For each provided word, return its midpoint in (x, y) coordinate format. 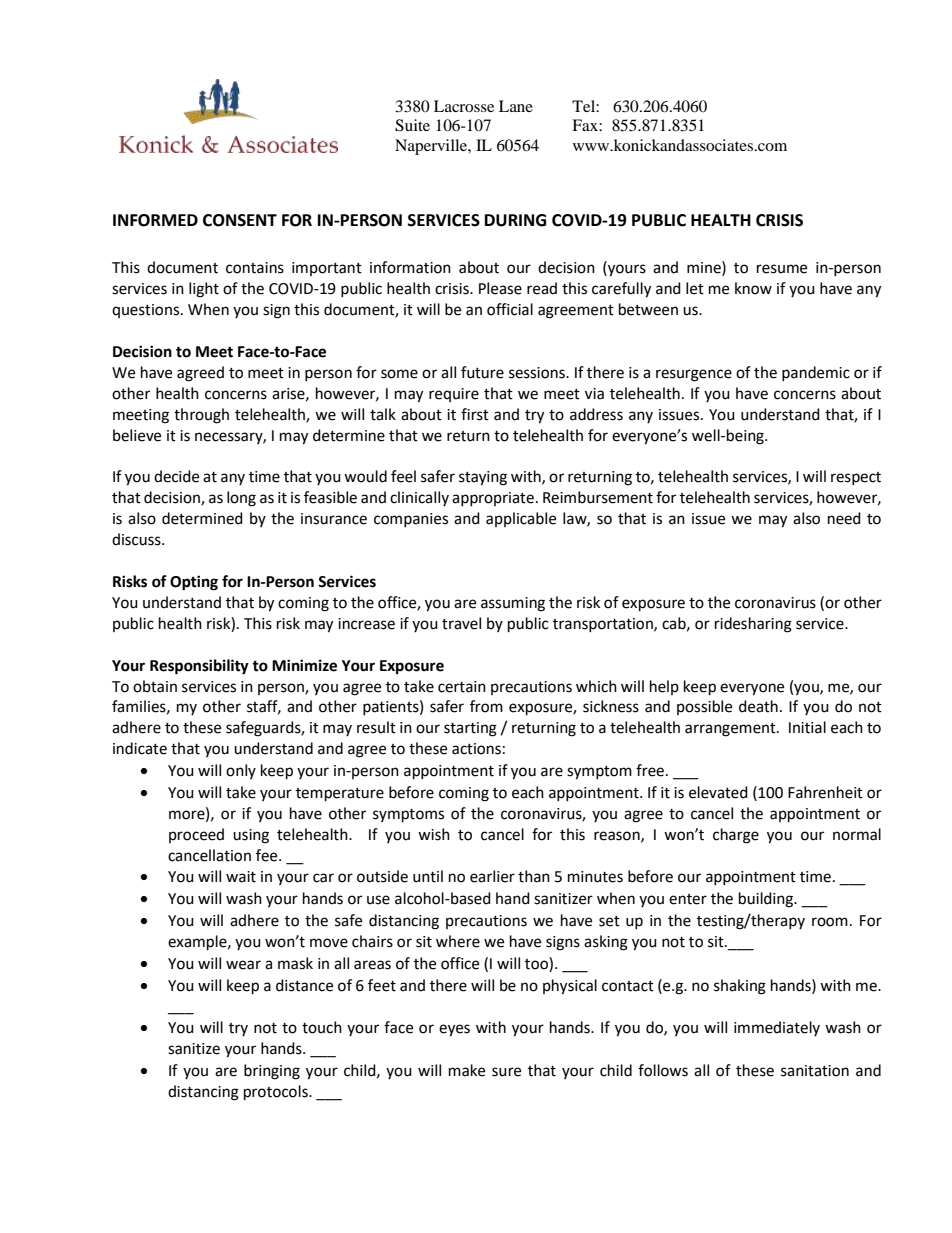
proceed (196, 835)
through (201, 416)
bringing (272, 1072)
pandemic (816, 373)
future (482, 372)
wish (434, 834)
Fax (586, 125)
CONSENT (240, 220)
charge (736, 836)
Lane (516, 106)
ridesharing (753, 625)
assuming (513, 604)
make (467, 1070)
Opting (194, 583)
